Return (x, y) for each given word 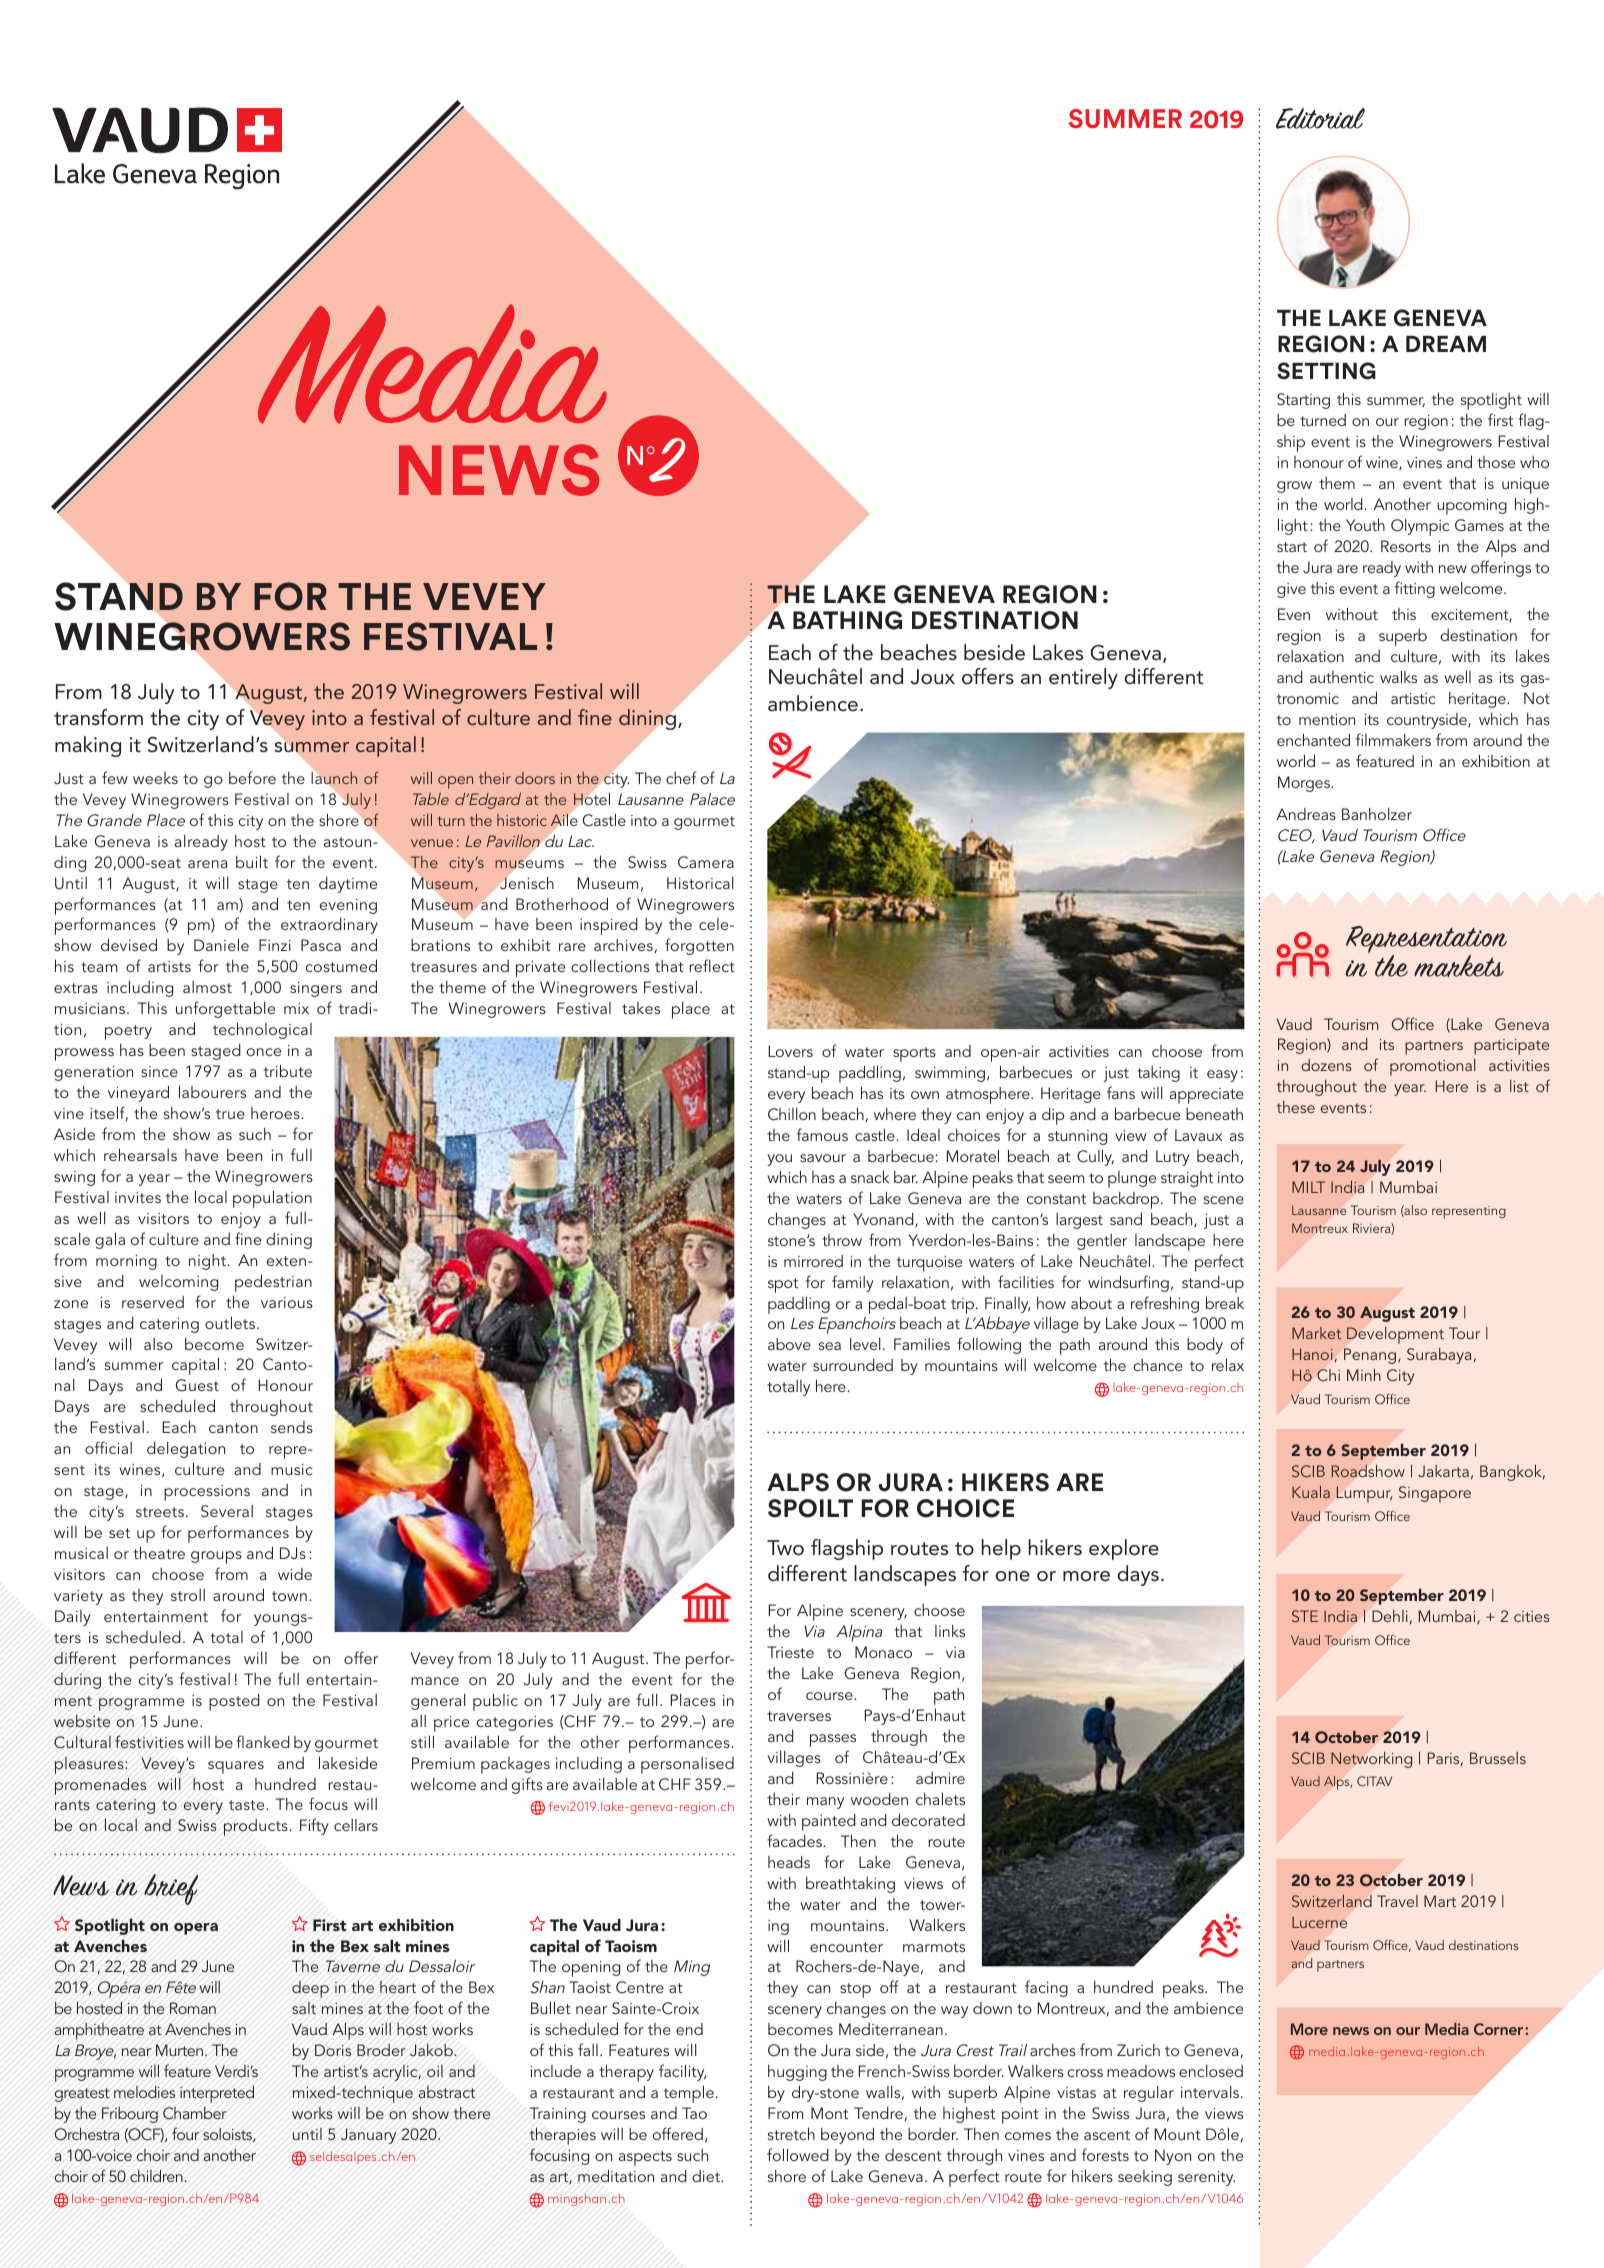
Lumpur (1364, 1494)
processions (207, 1493)
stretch (791, 2133)
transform (98, 717)
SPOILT (810, 1508)
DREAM (1446, 344)
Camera (706, 862)
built (252, 861)
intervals (1211, 2092)
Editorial (1320, 118)
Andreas (1306, 814)
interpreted (217, 2094)
